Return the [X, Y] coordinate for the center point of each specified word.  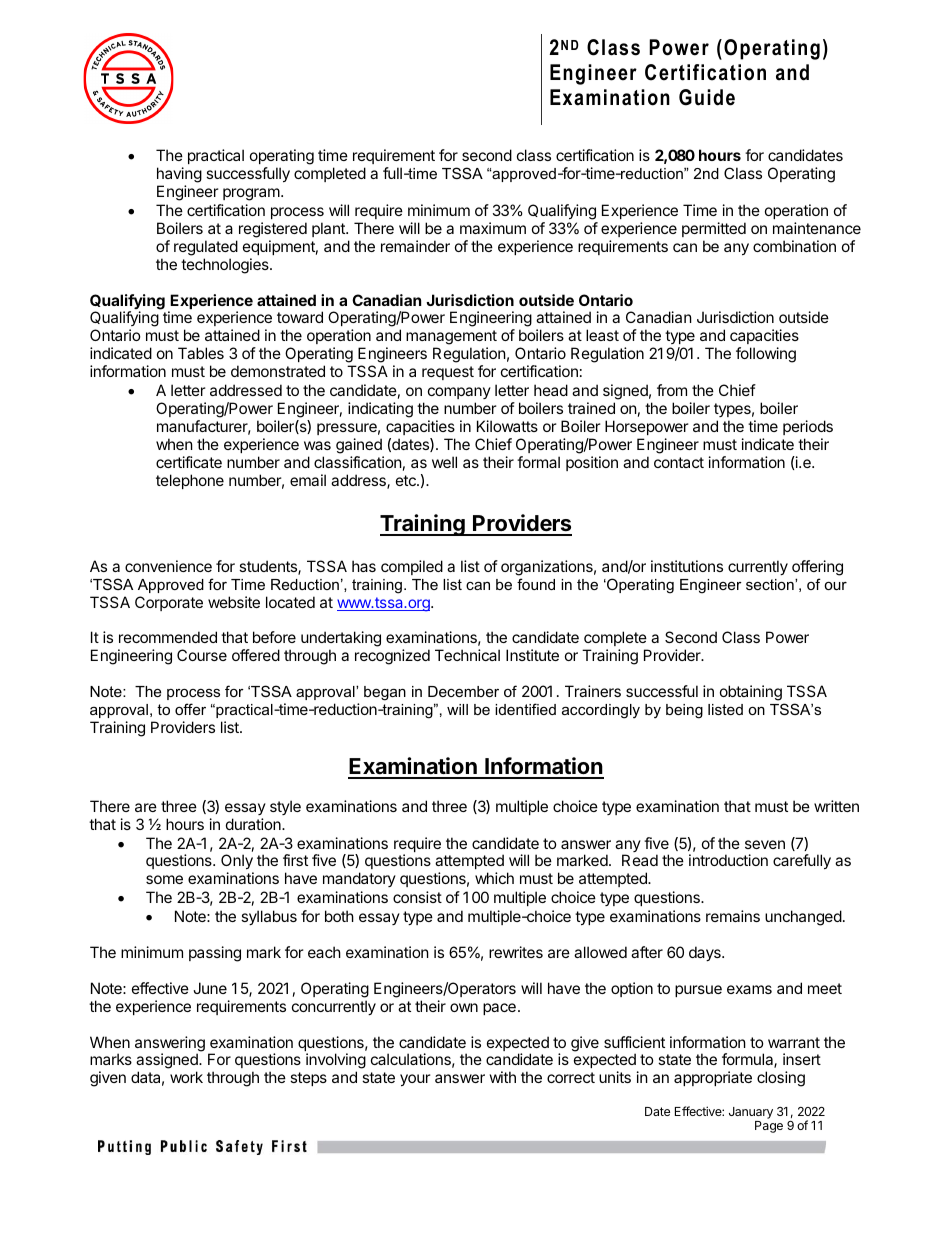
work [186, 1077]
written [836, 806]
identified [525, 709]
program [252, 194]
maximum [493, 228]
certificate [189, 462]
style [285, 807]
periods [808, 427]
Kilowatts [507, 426]
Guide [707, 97]
